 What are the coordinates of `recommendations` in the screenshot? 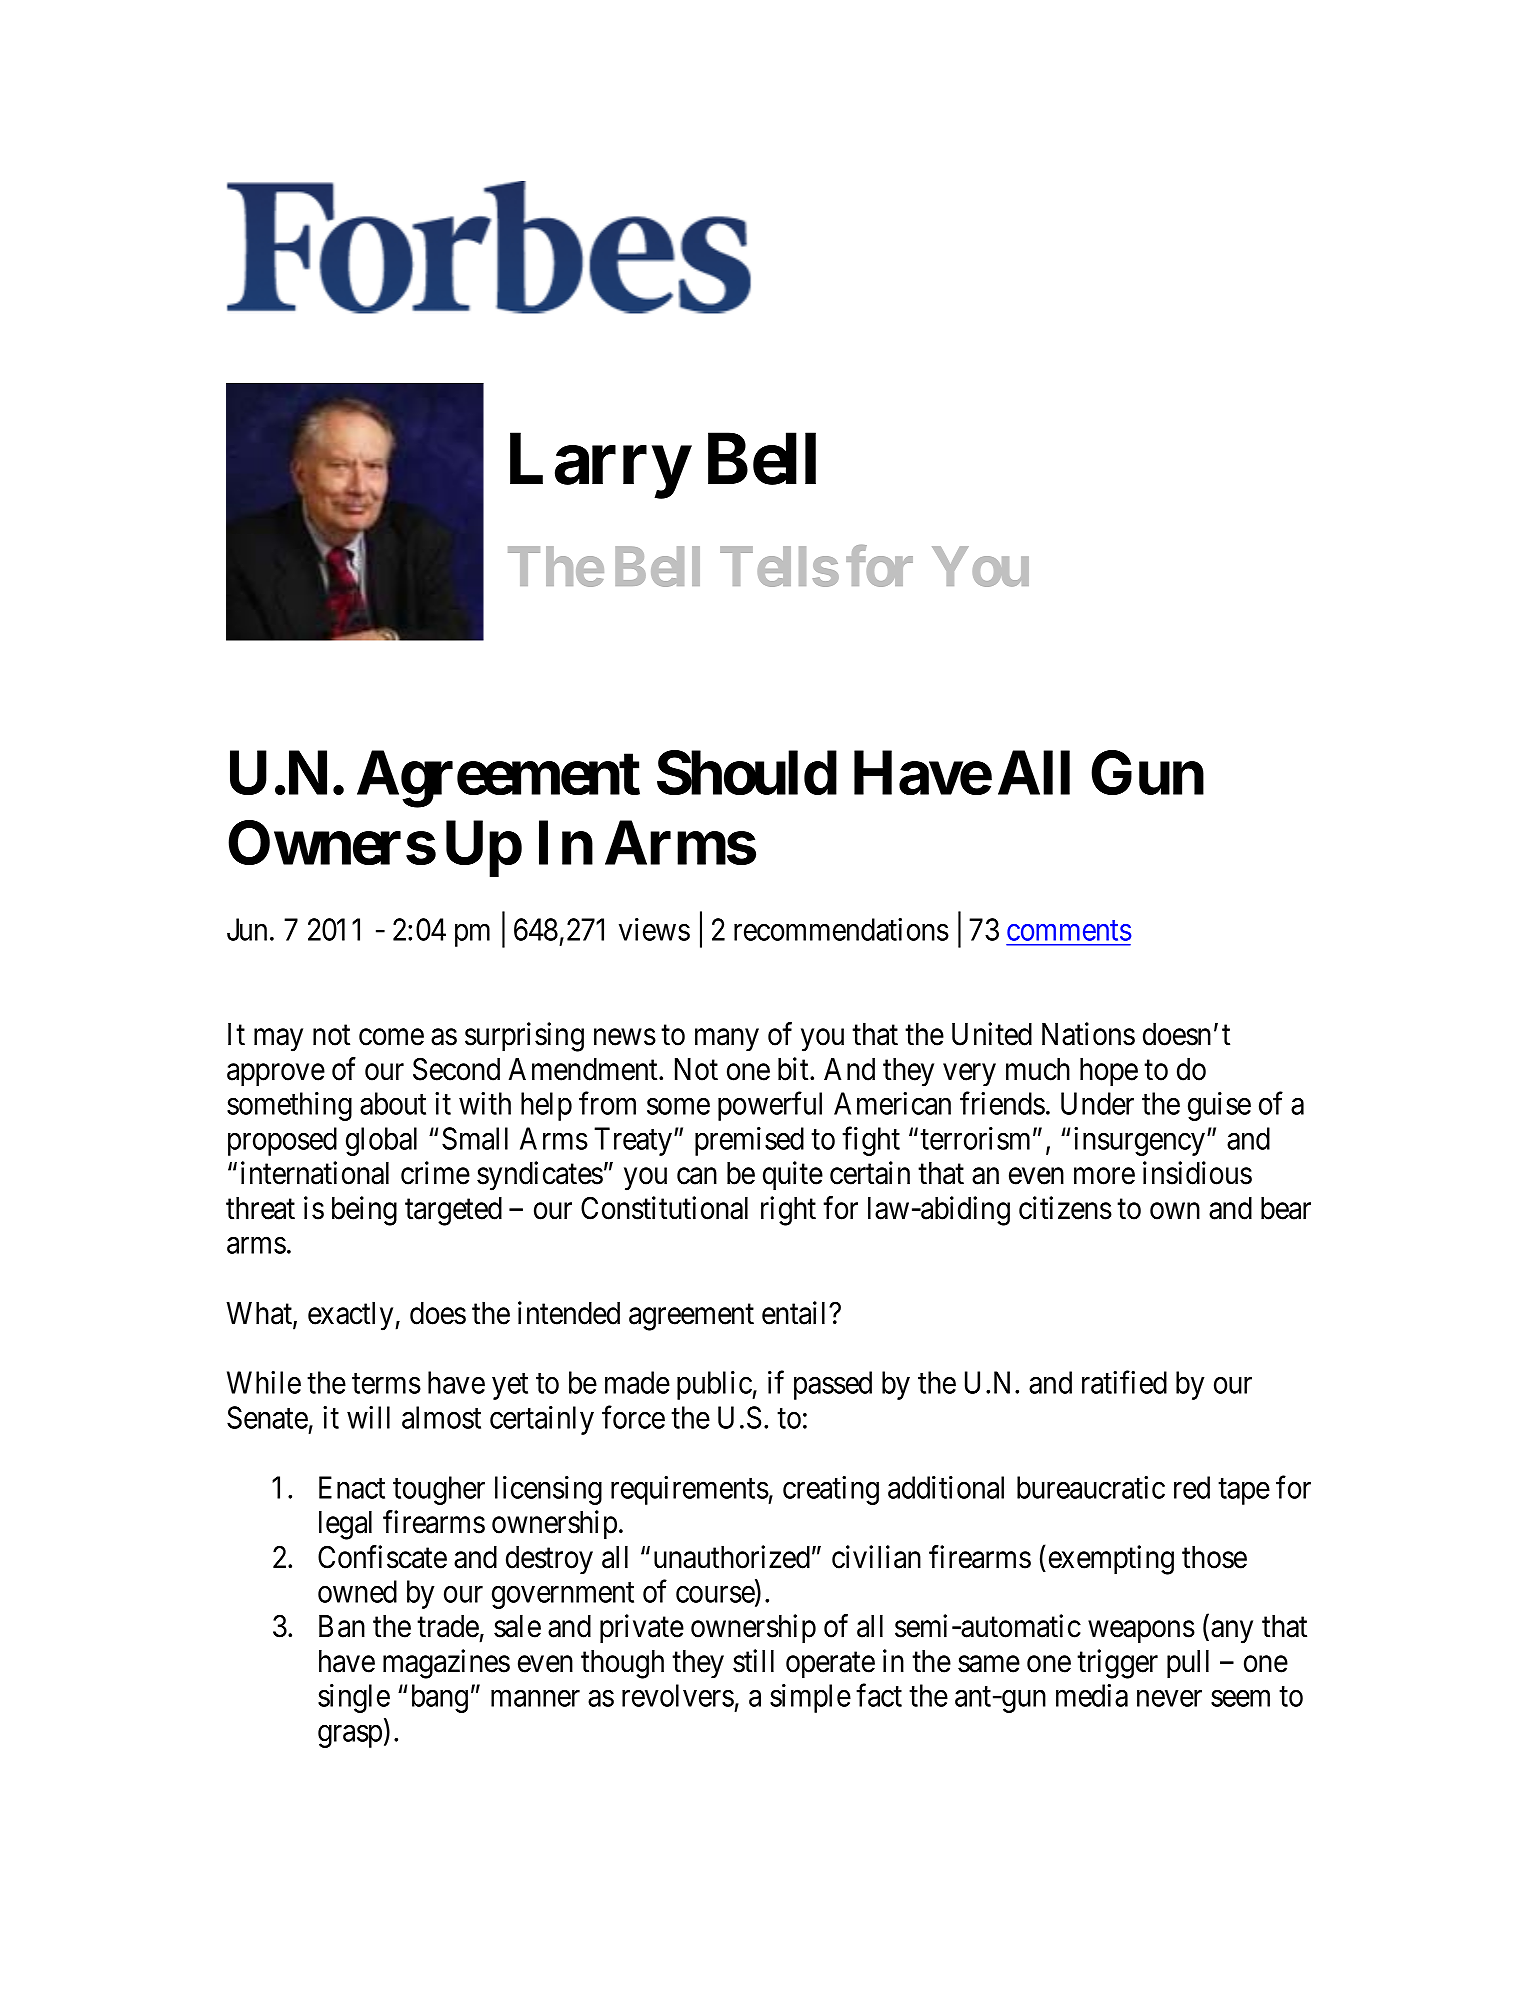 It's located at (841, 929).
